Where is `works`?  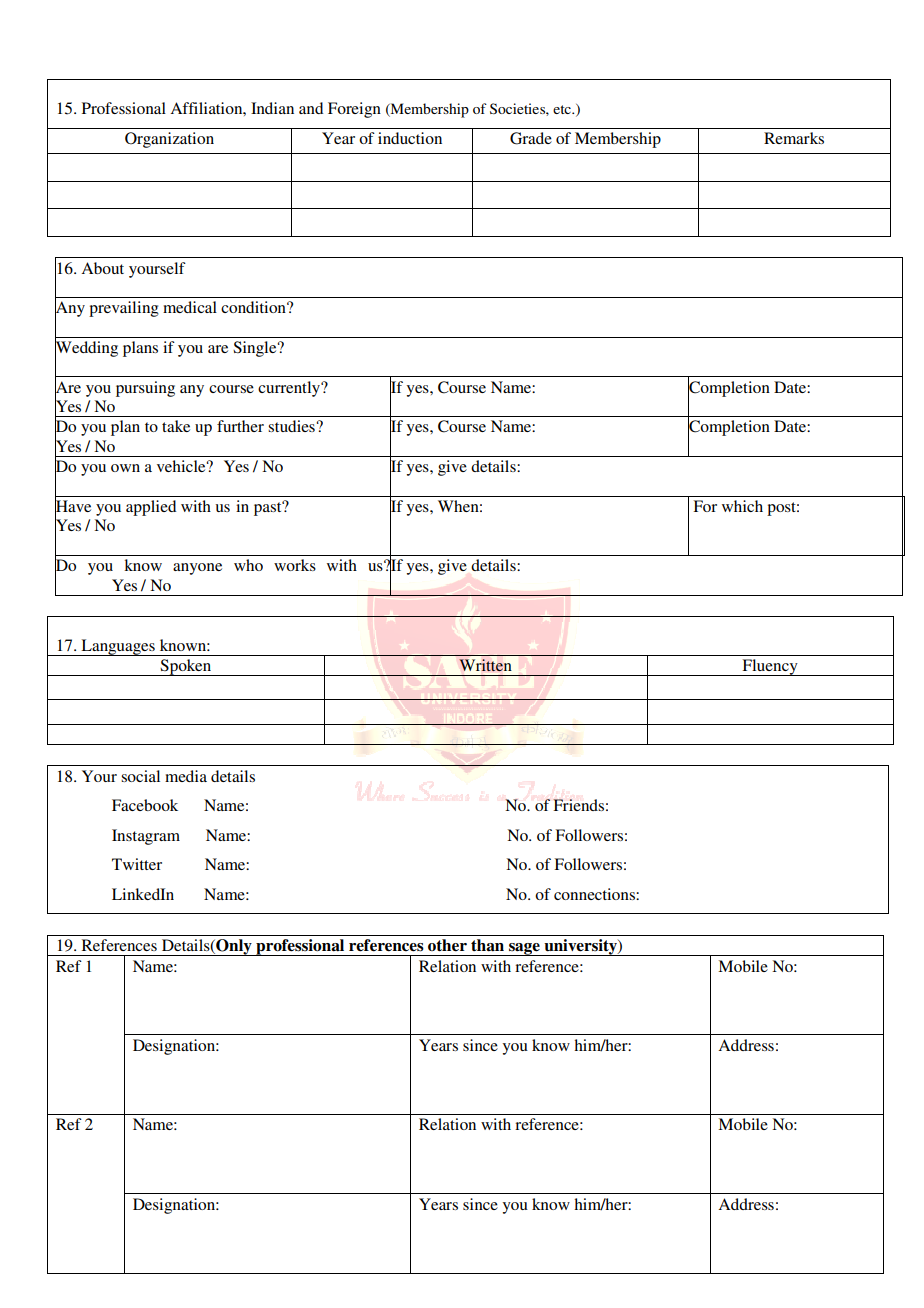
works is located at coordinates (295, 565).
